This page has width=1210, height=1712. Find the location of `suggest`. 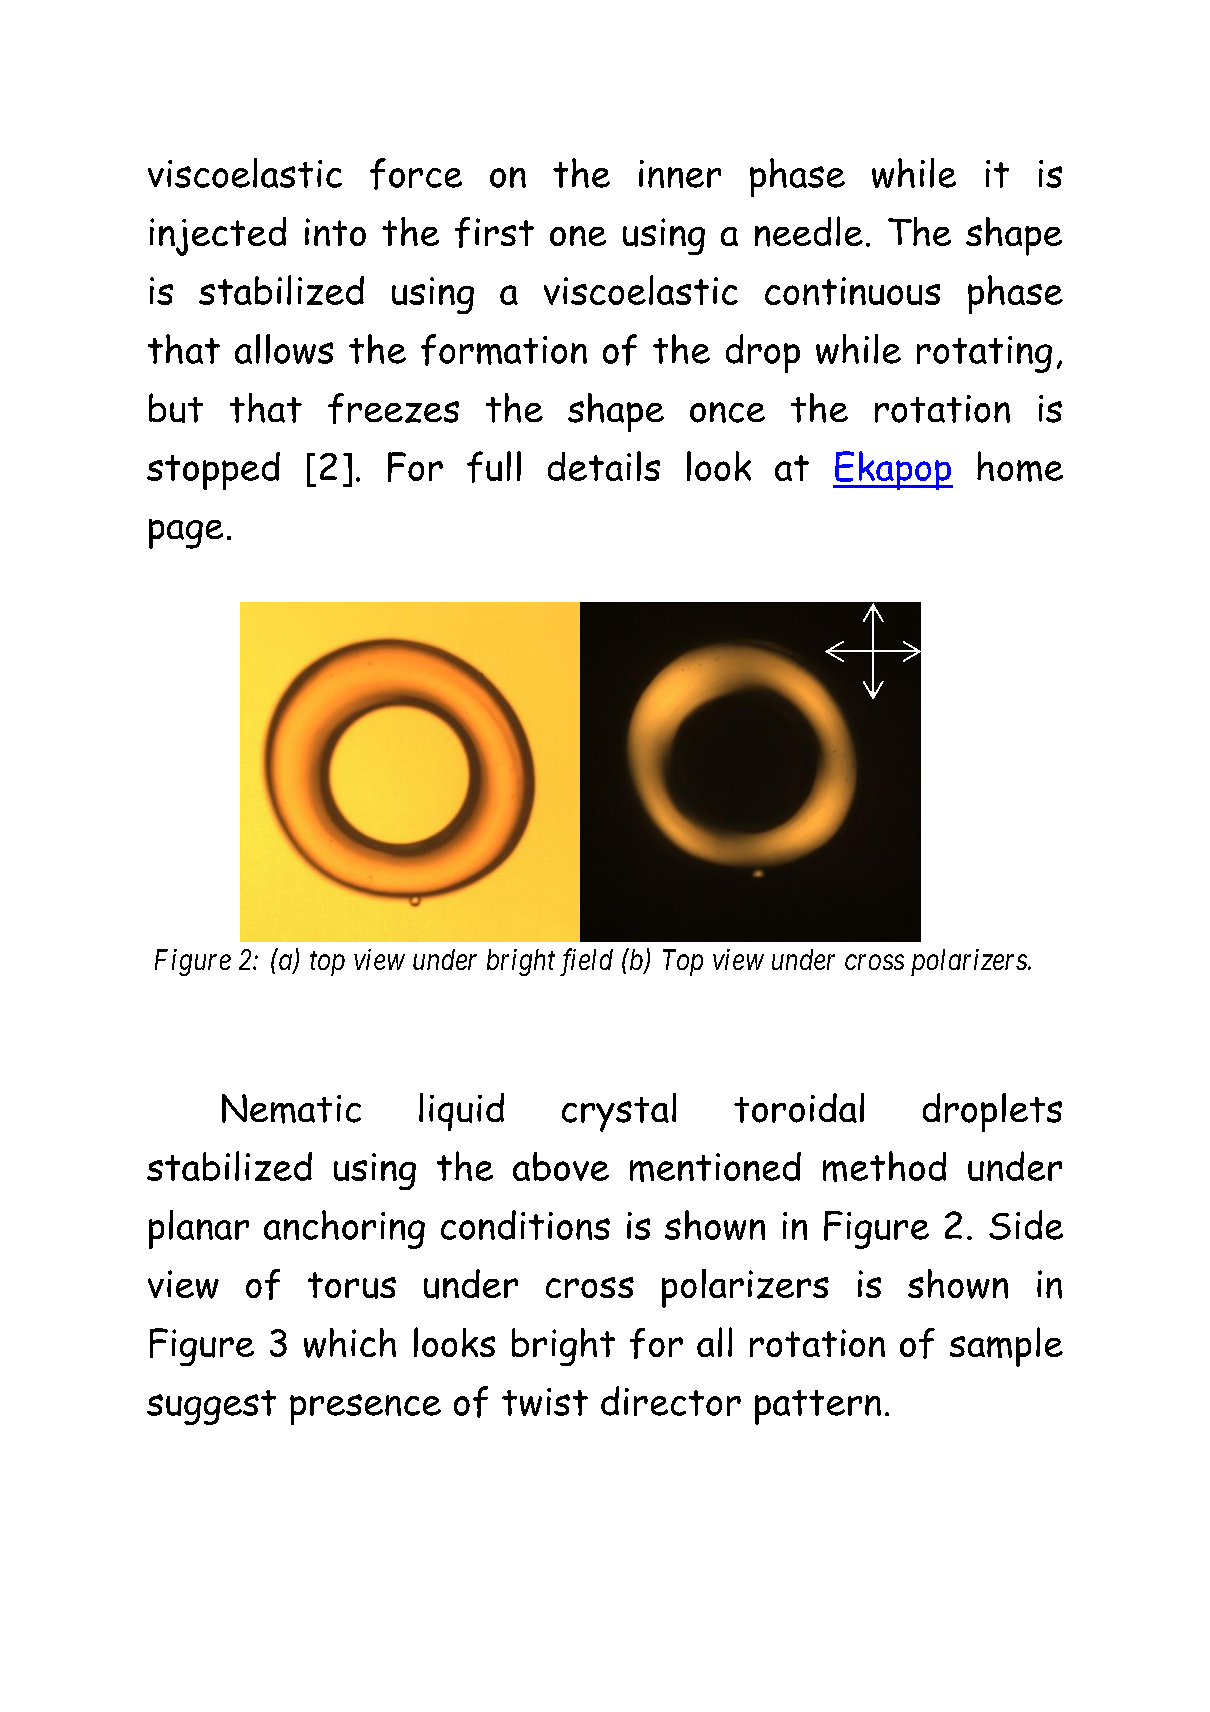

suggest is located at coordinates (211, 1407).
